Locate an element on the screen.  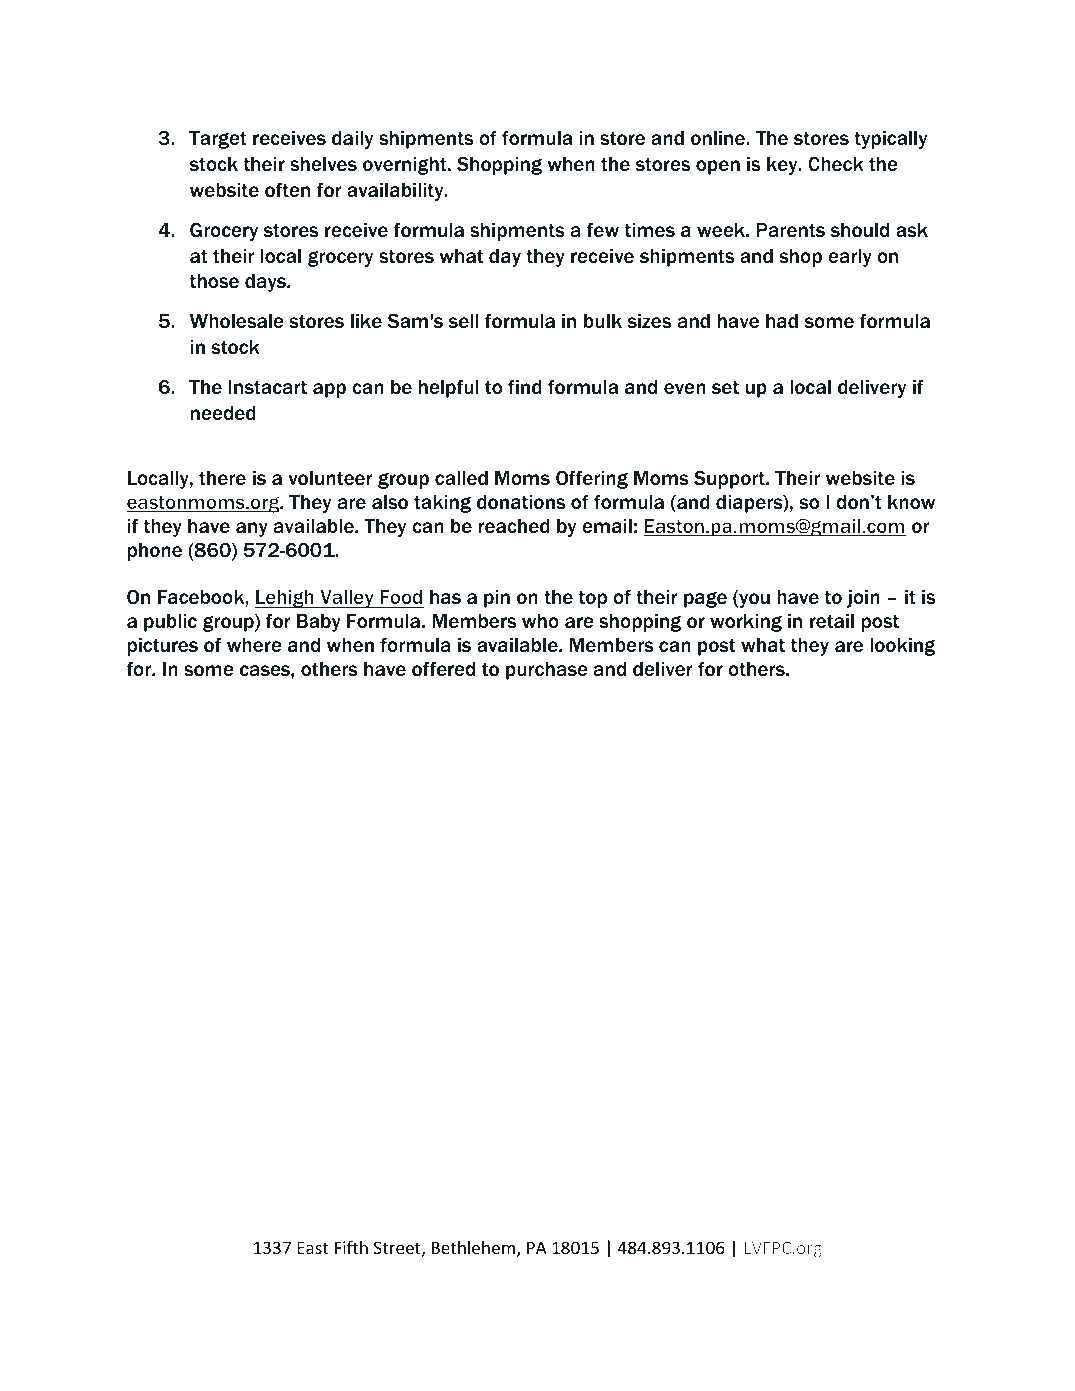
where is located at coordinates (254, 645).
